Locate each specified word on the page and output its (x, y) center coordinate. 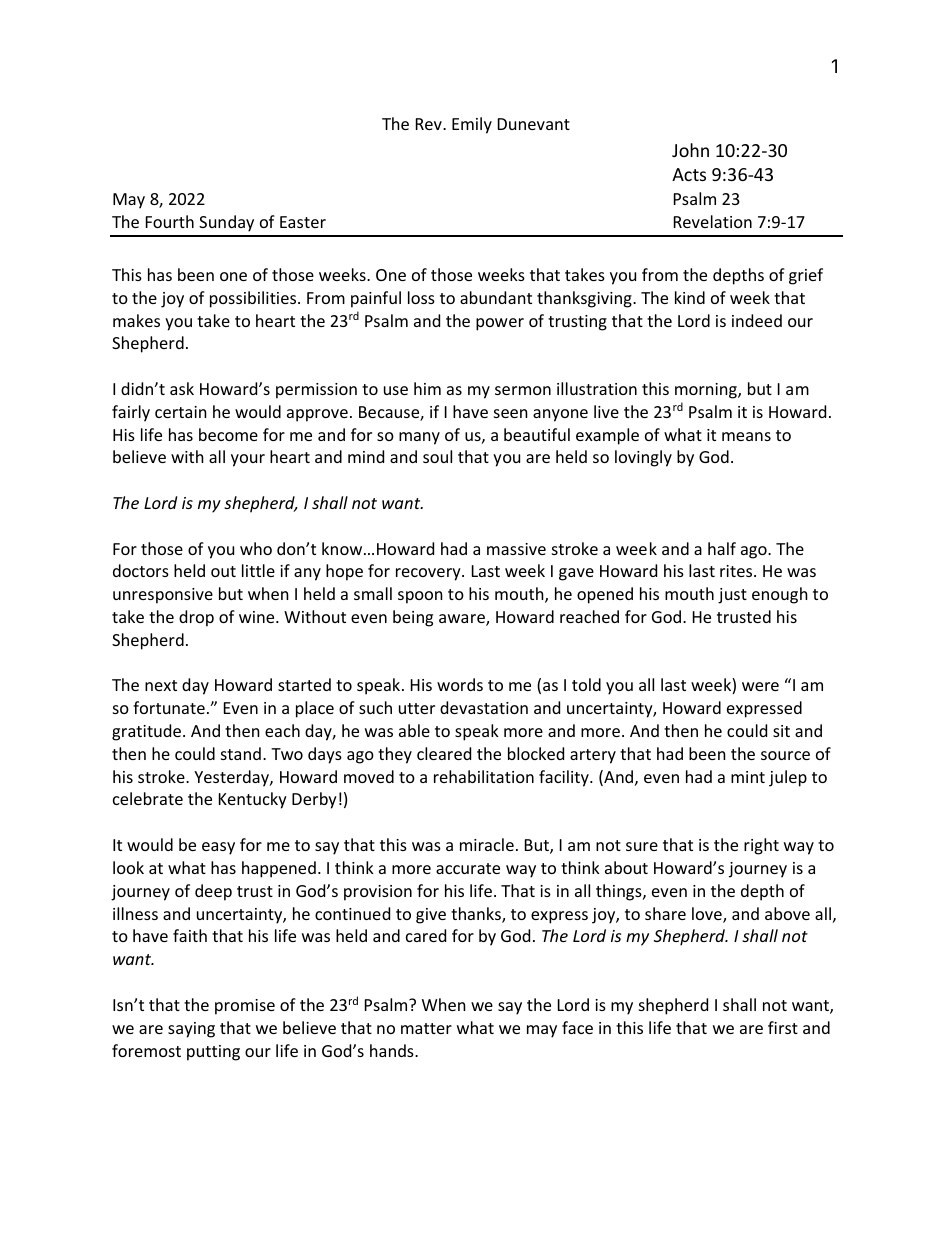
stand (241, 753)
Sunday (226, 223)
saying (191, 1030)
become (228, 434)
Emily (472, 125)
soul (437, 456)
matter (426, 1028)
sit (781, 731)
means (746, 436)
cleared (444, 753)
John (690, 150)
